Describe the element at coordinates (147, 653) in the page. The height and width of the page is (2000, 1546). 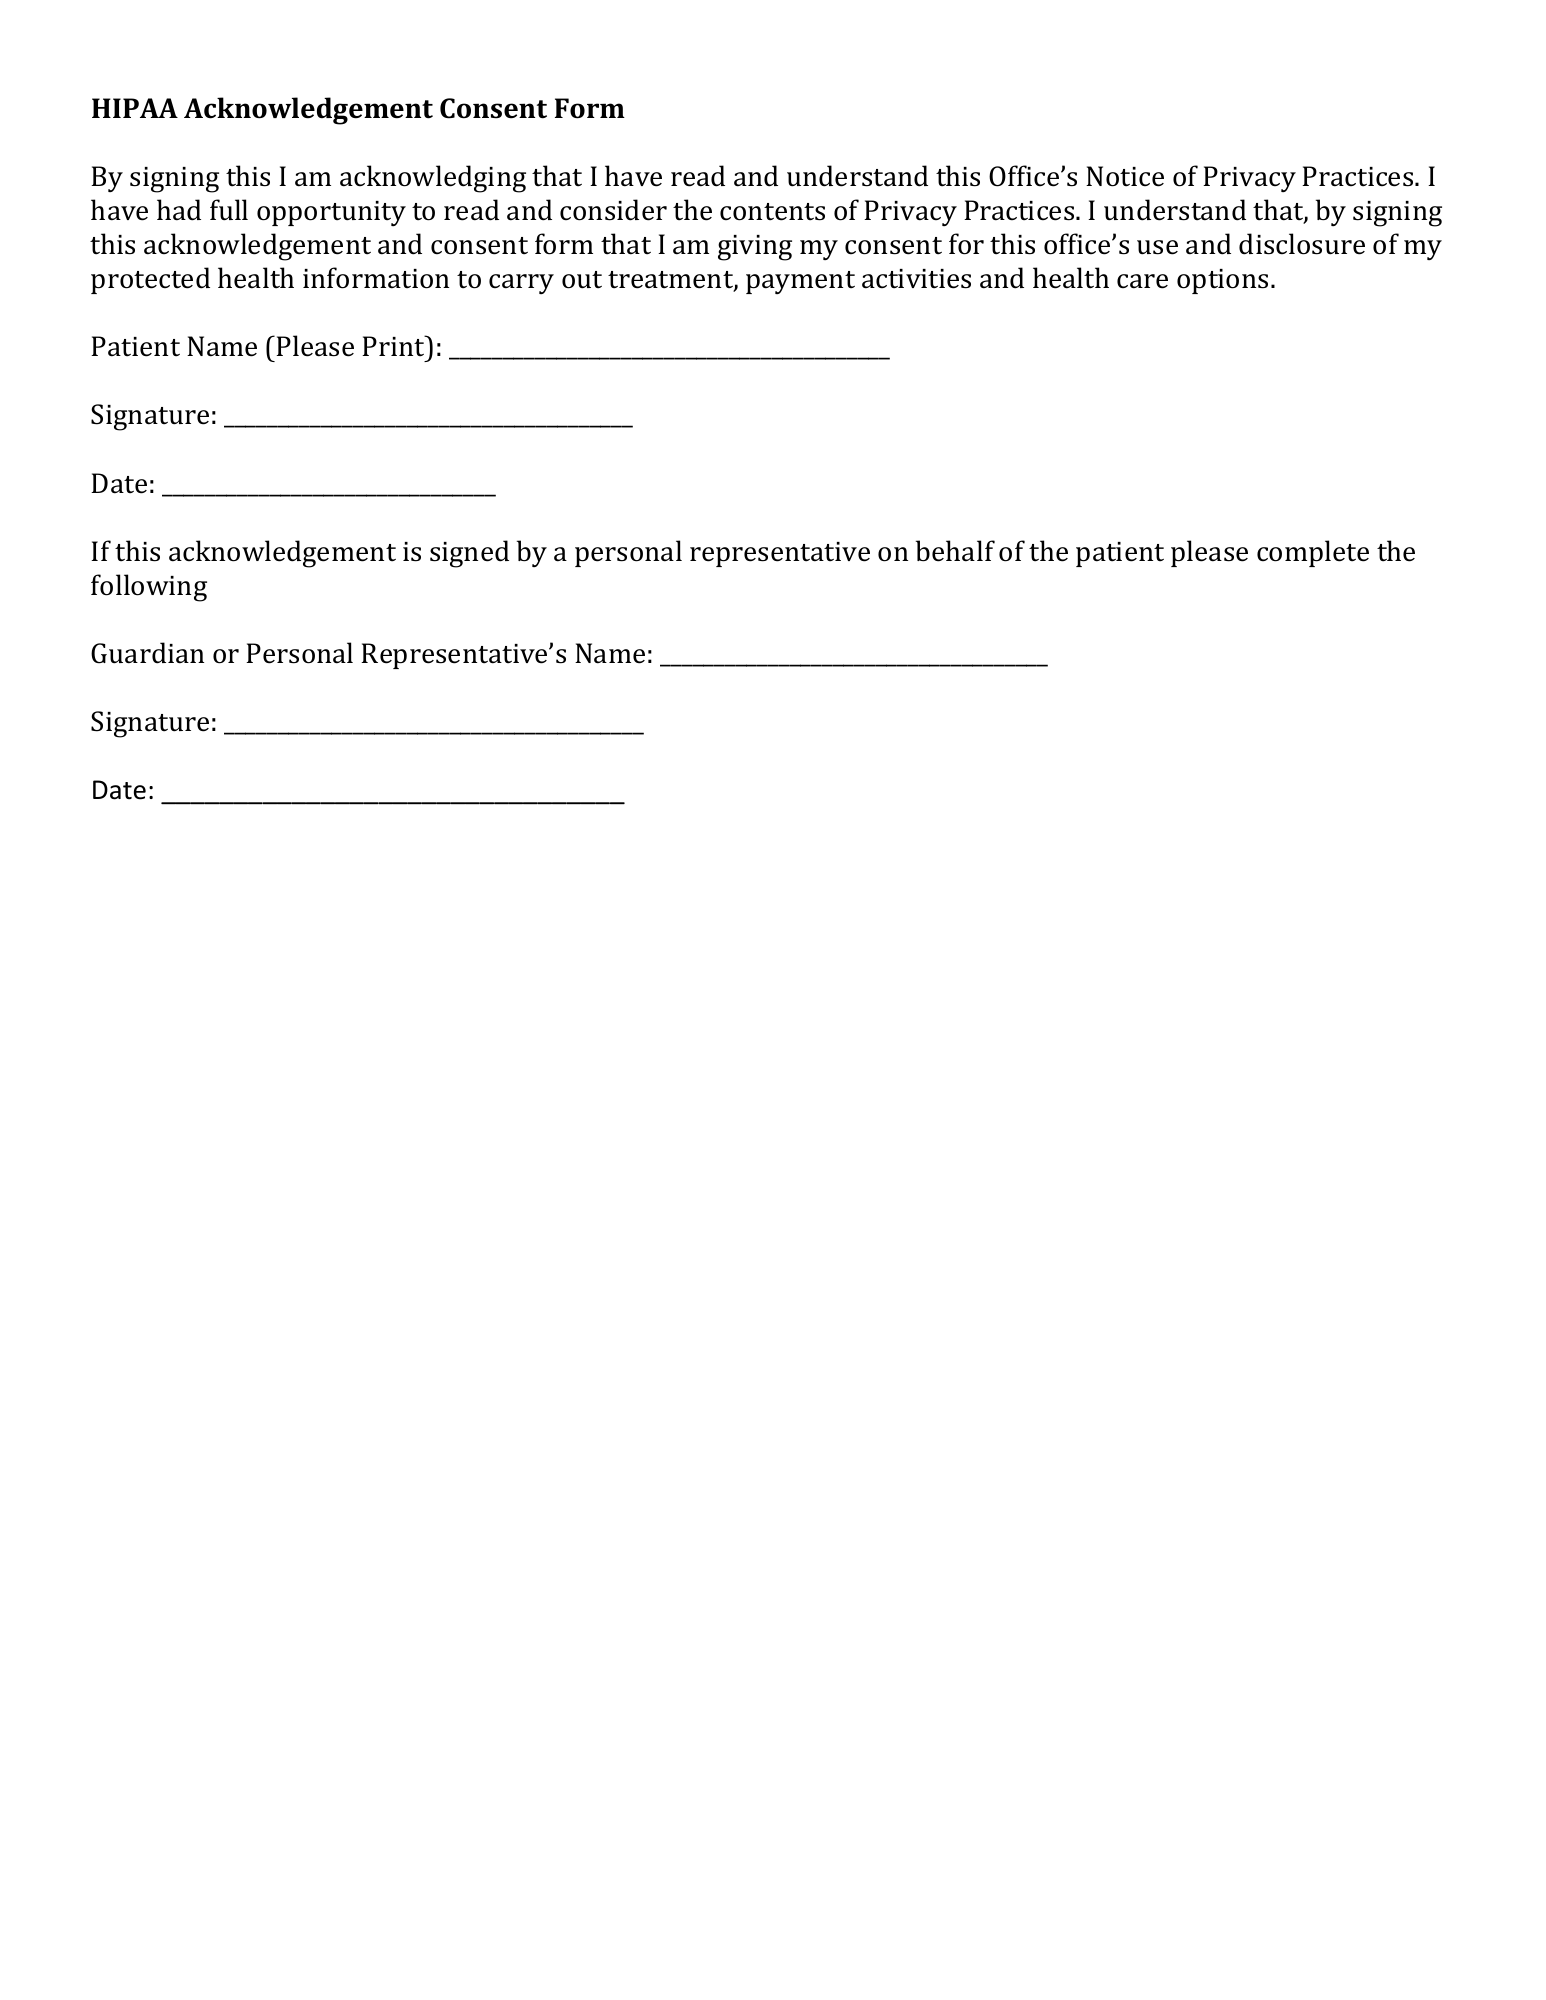
I see `Guardian` at that location.
